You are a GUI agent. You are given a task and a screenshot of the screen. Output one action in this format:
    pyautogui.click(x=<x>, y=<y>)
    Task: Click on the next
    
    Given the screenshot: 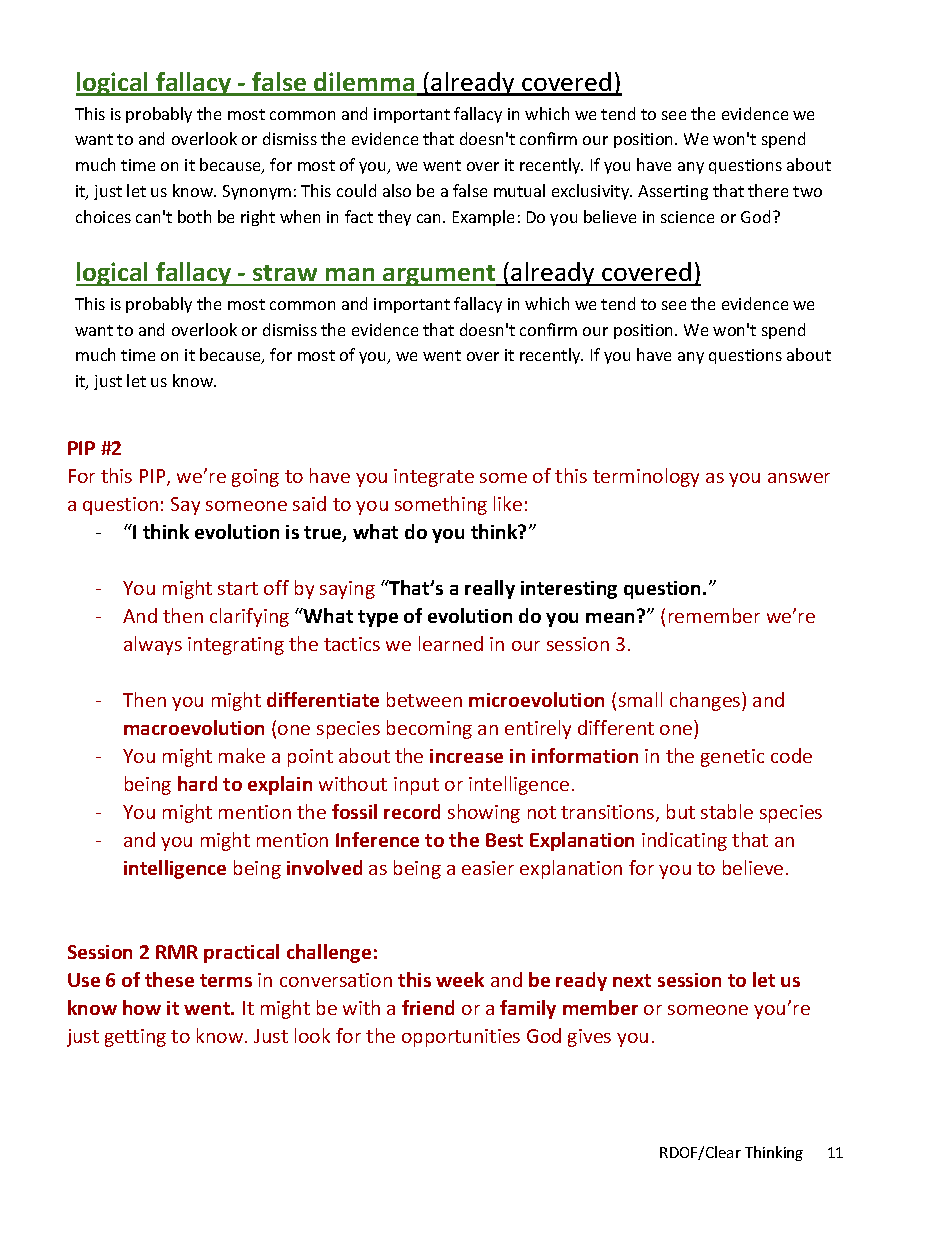 What is the action you would take?
    pyautogui.click(x=632, y=980)
